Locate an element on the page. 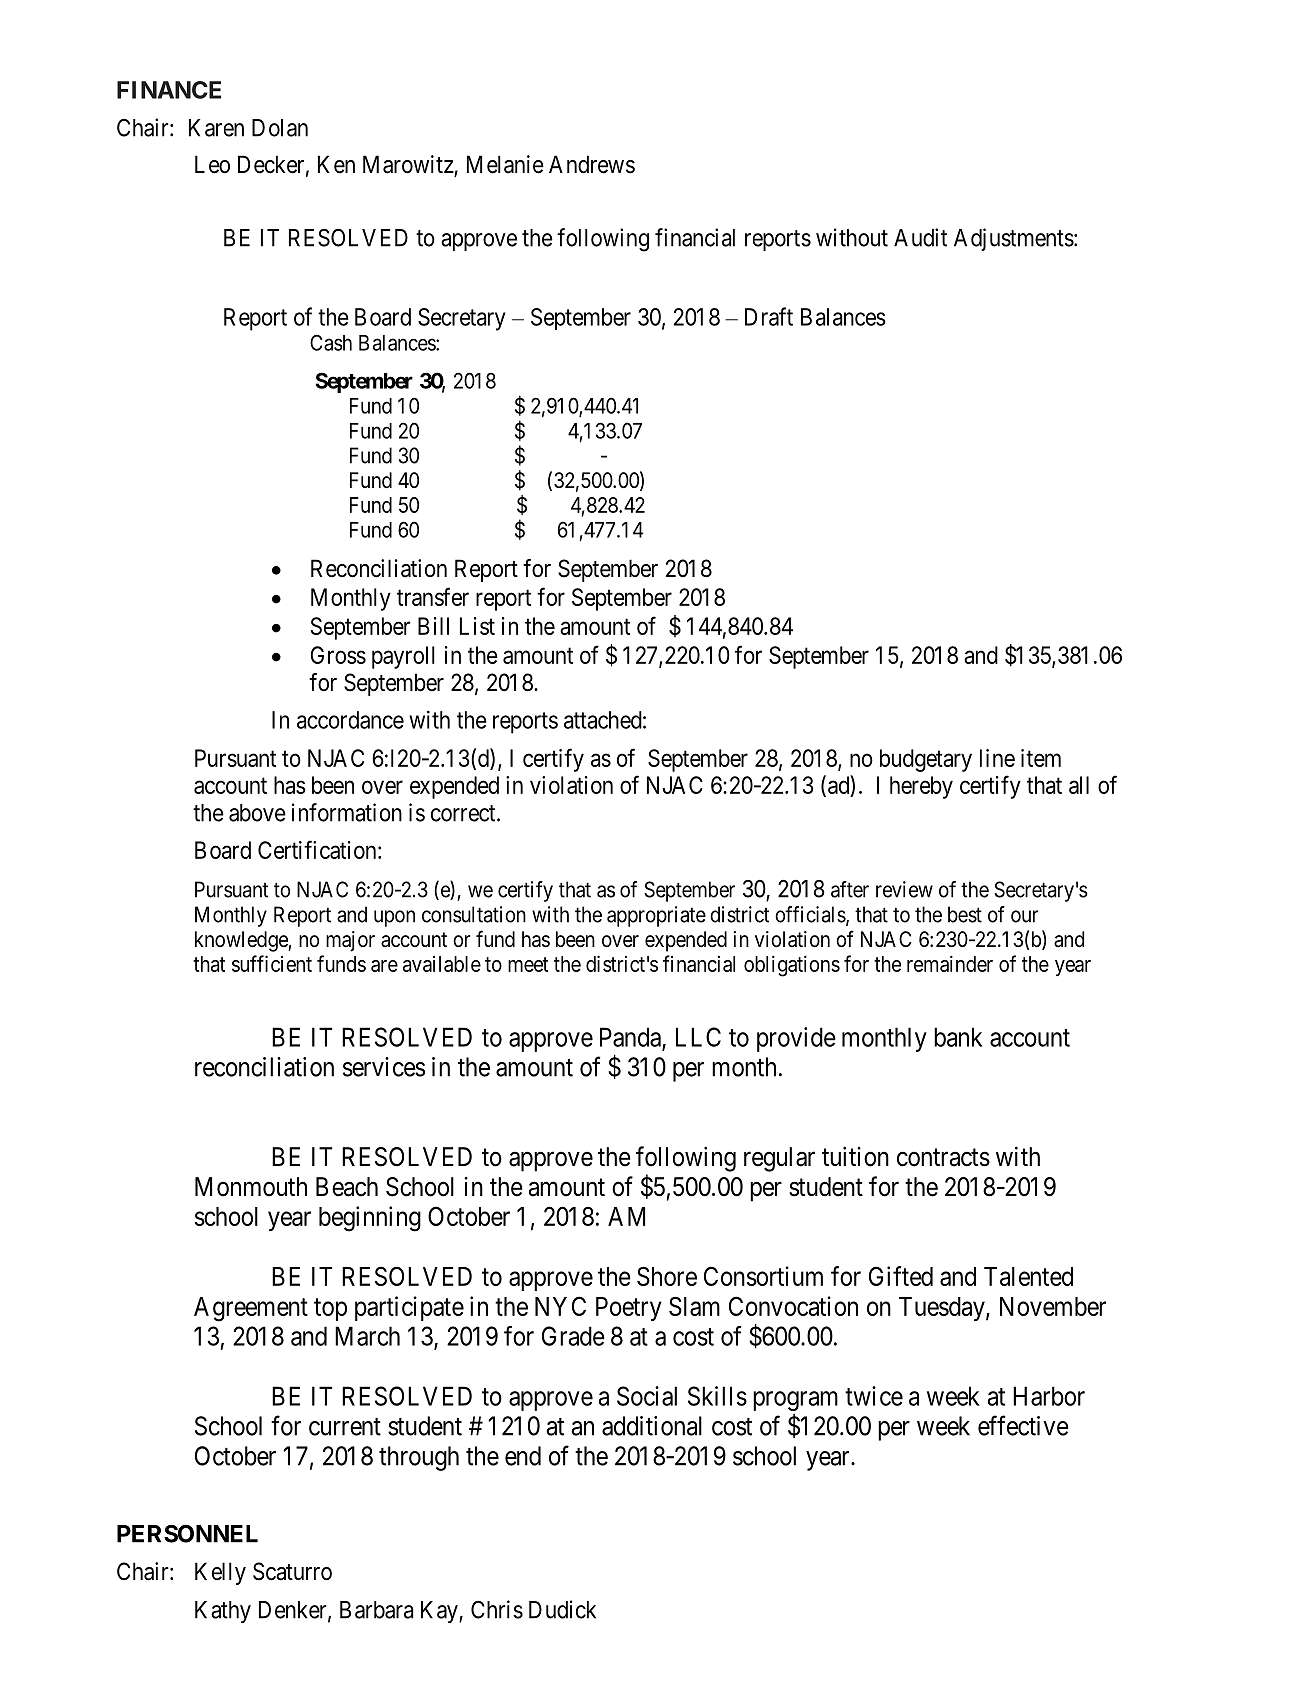 The height and width of the document is (1702, 1315). Draft is located at coordinates (769, 316).
